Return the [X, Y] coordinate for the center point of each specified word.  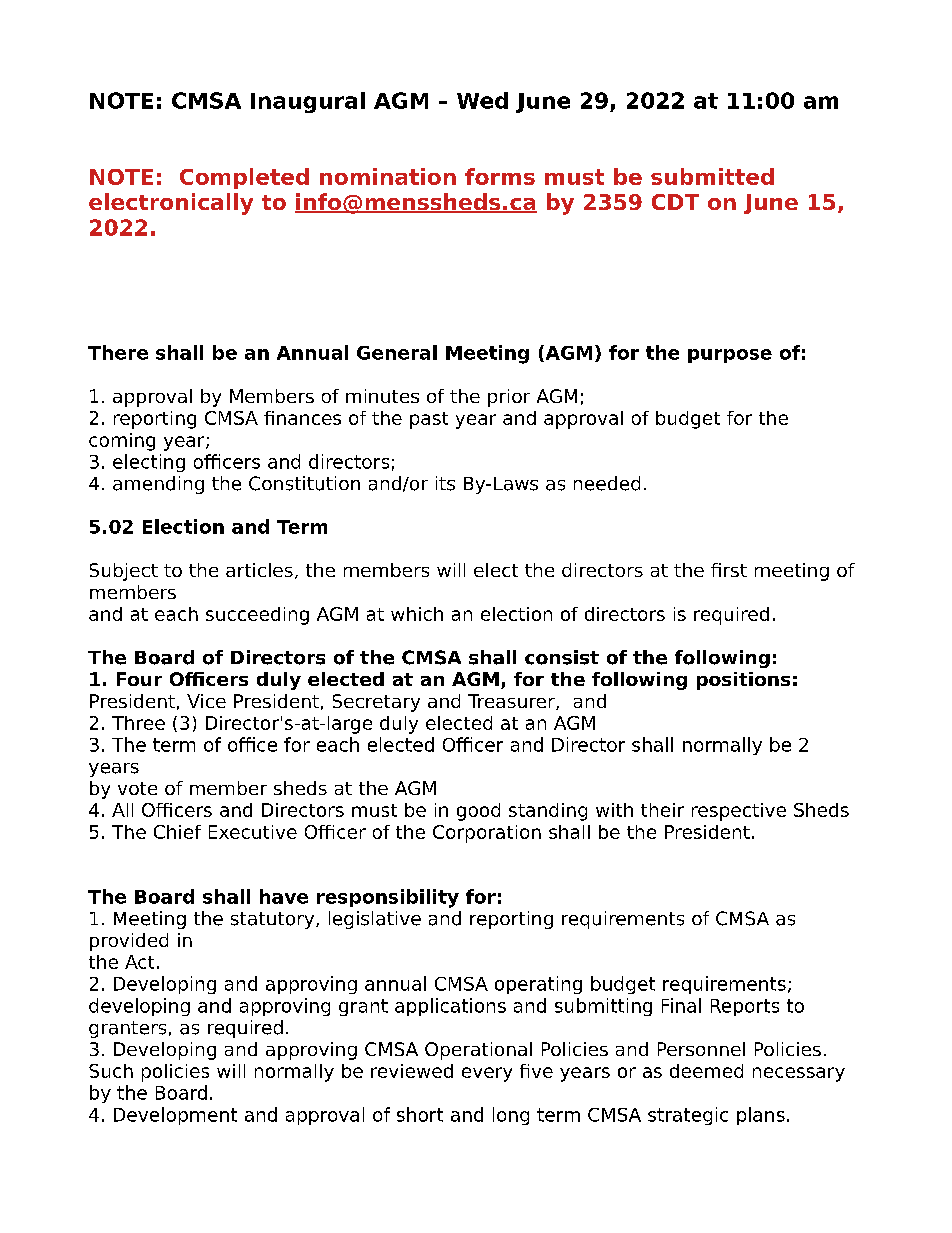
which [417, 614]
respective [739, 812]
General [397, 352]
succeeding [257, 616]
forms [500, 176]
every [487, 1074]
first [729, 570]
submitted [712, 176]
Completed [244, 178]
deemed [706, 1071]
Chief [177, 832]
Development [175, 1116]
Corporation [487, 834]
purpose [730, 356]
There [118, 352]
